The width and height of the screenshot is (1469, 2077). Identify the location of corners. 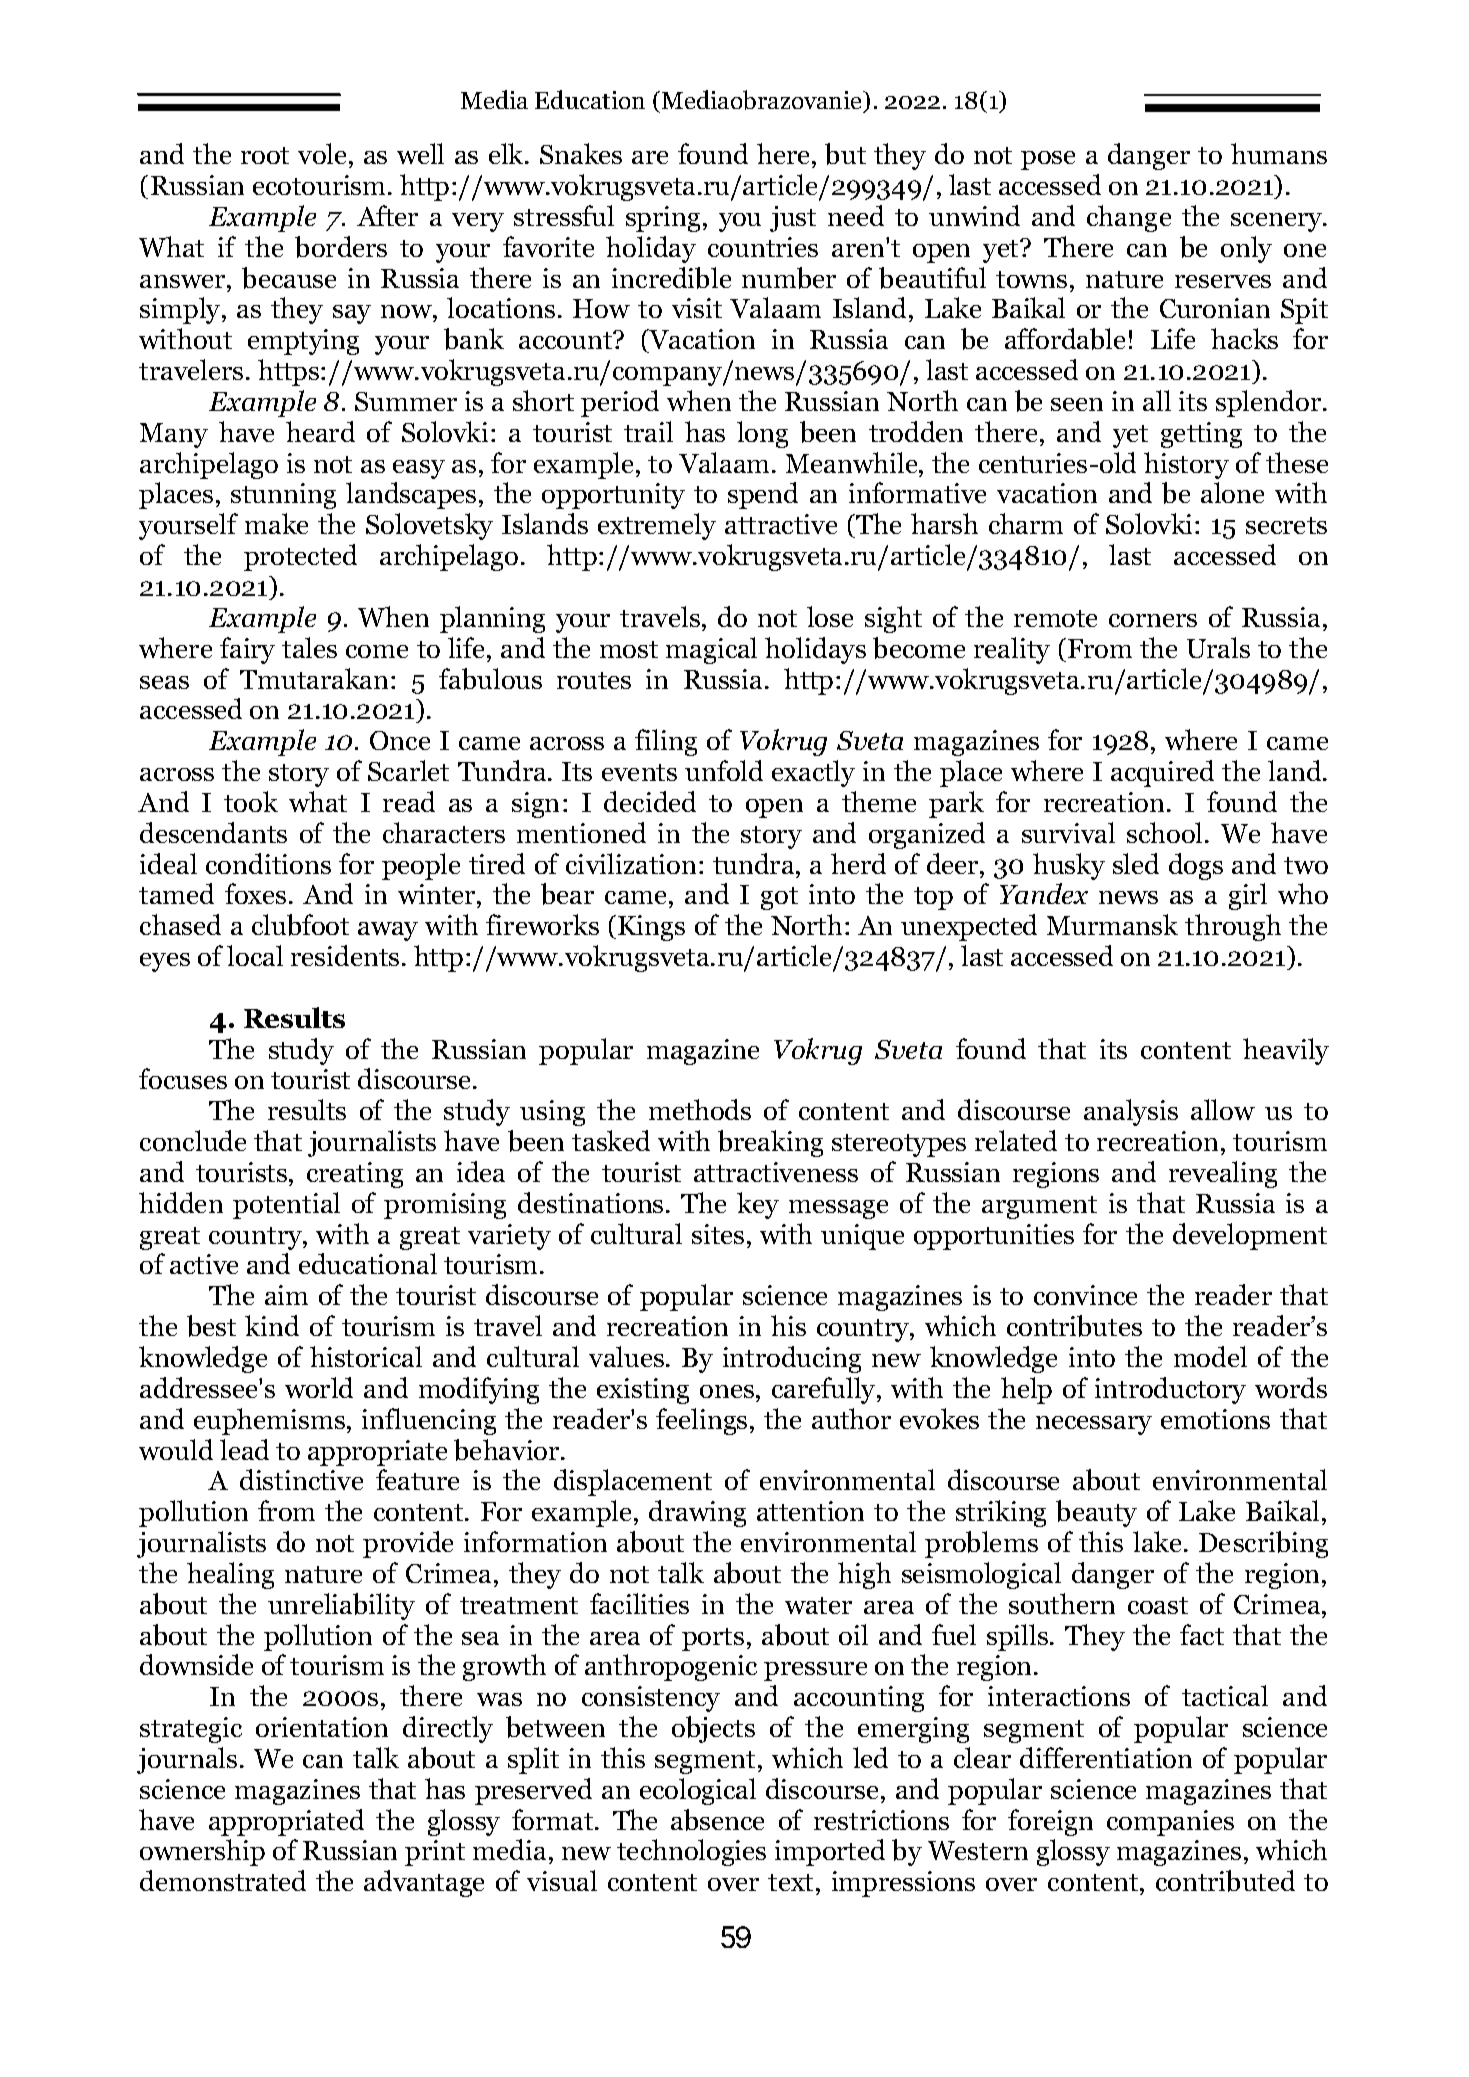
(1153, 620).
